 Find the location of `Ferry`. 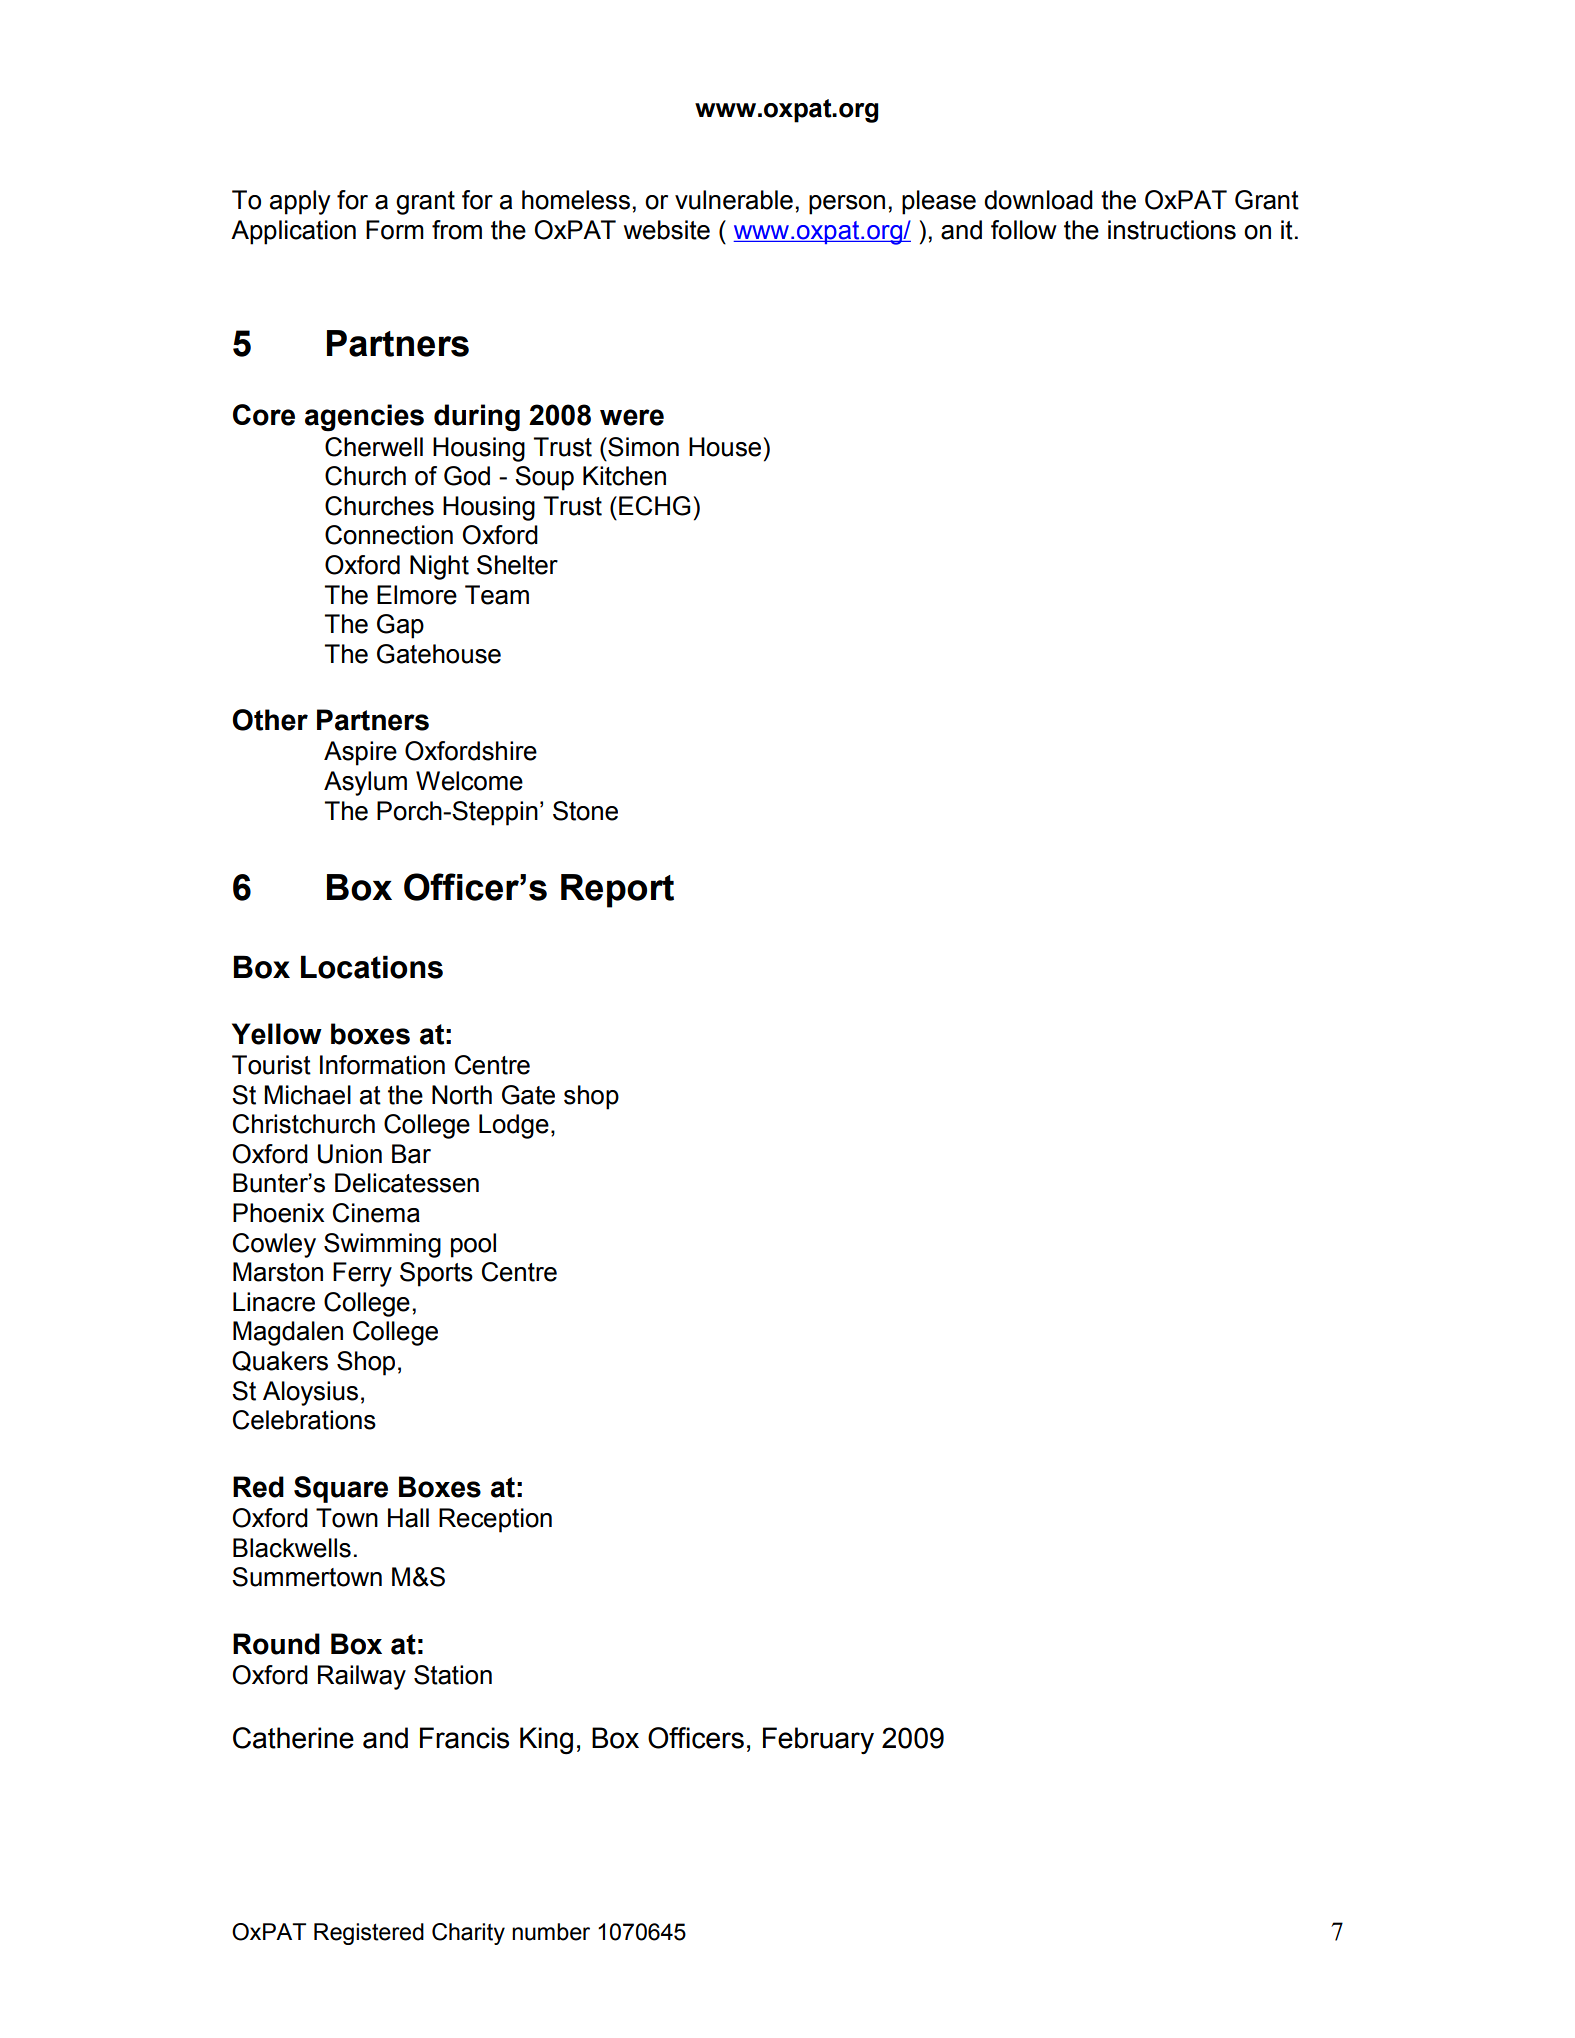

Ferry is located at coordinates (362, 1274).
